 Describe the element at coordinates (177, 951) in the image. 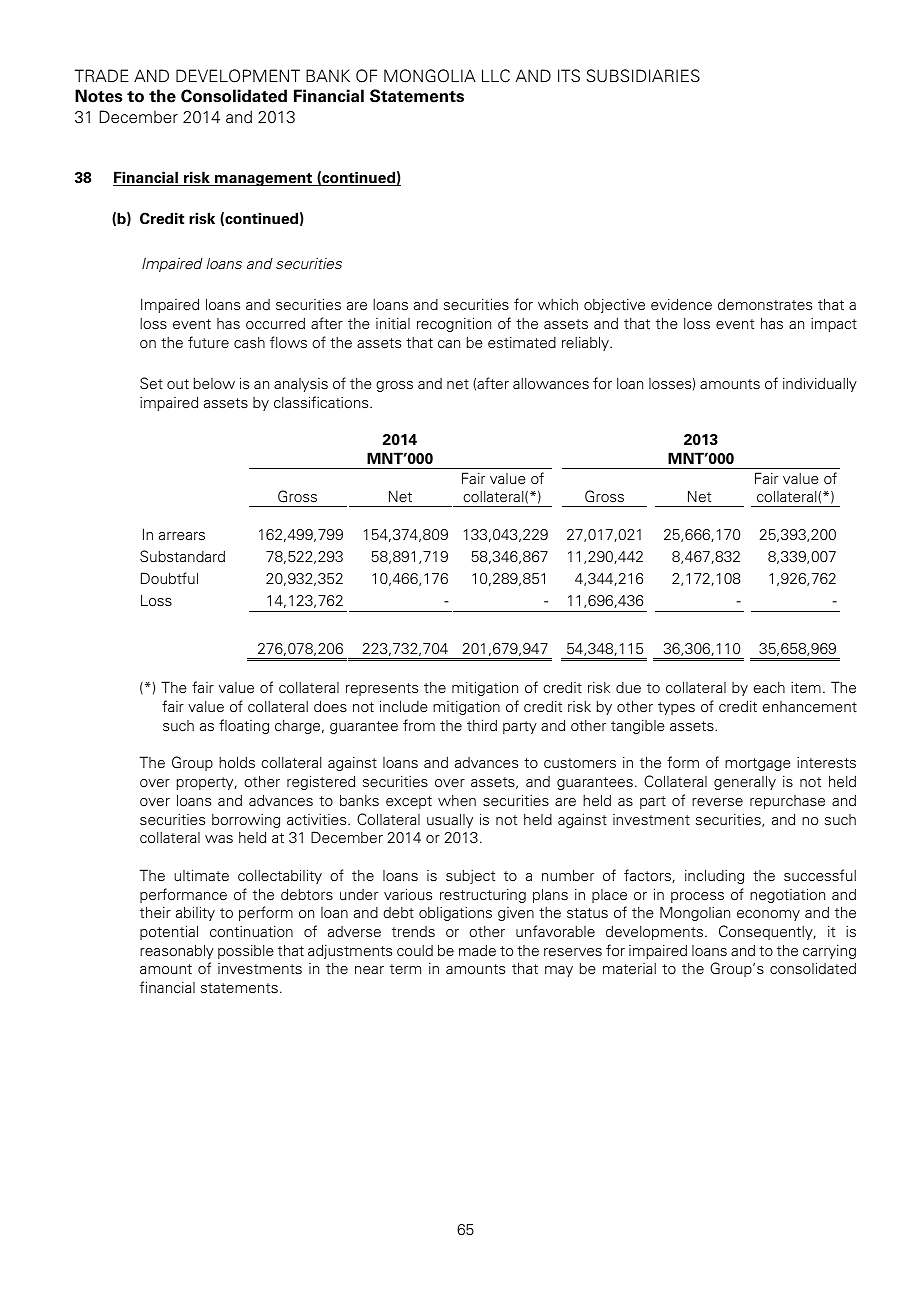

I see `reasonably` at that location.
